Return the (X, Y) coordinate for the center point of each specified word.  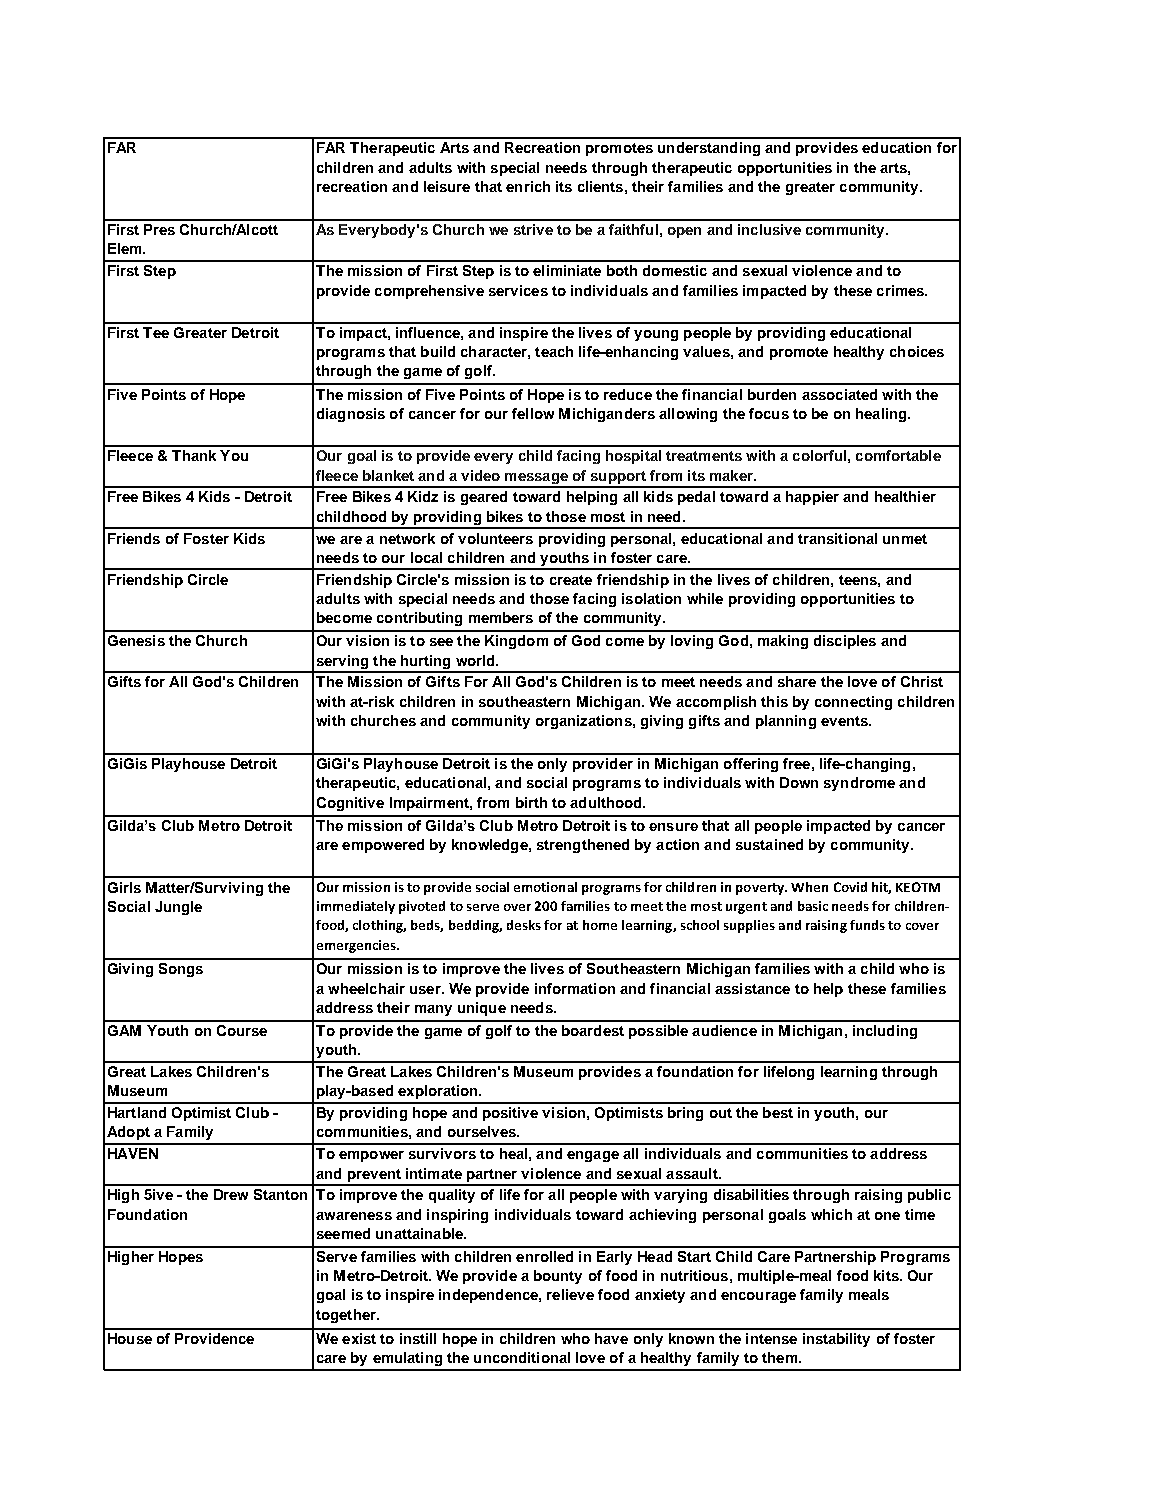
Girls (124, 887)
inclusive (769, 229)
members (501, 617)
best (778, 1112)
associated (839, 394)
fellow (533, 413)
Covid (850, 887)
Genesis (136, 640)
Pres (159, 229)
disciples (845, 642)
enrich (528, 186)
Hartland (137, 1112)
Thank (194, 455)
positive (510, 1114)
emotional (545, 887)
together (347, 1316)
